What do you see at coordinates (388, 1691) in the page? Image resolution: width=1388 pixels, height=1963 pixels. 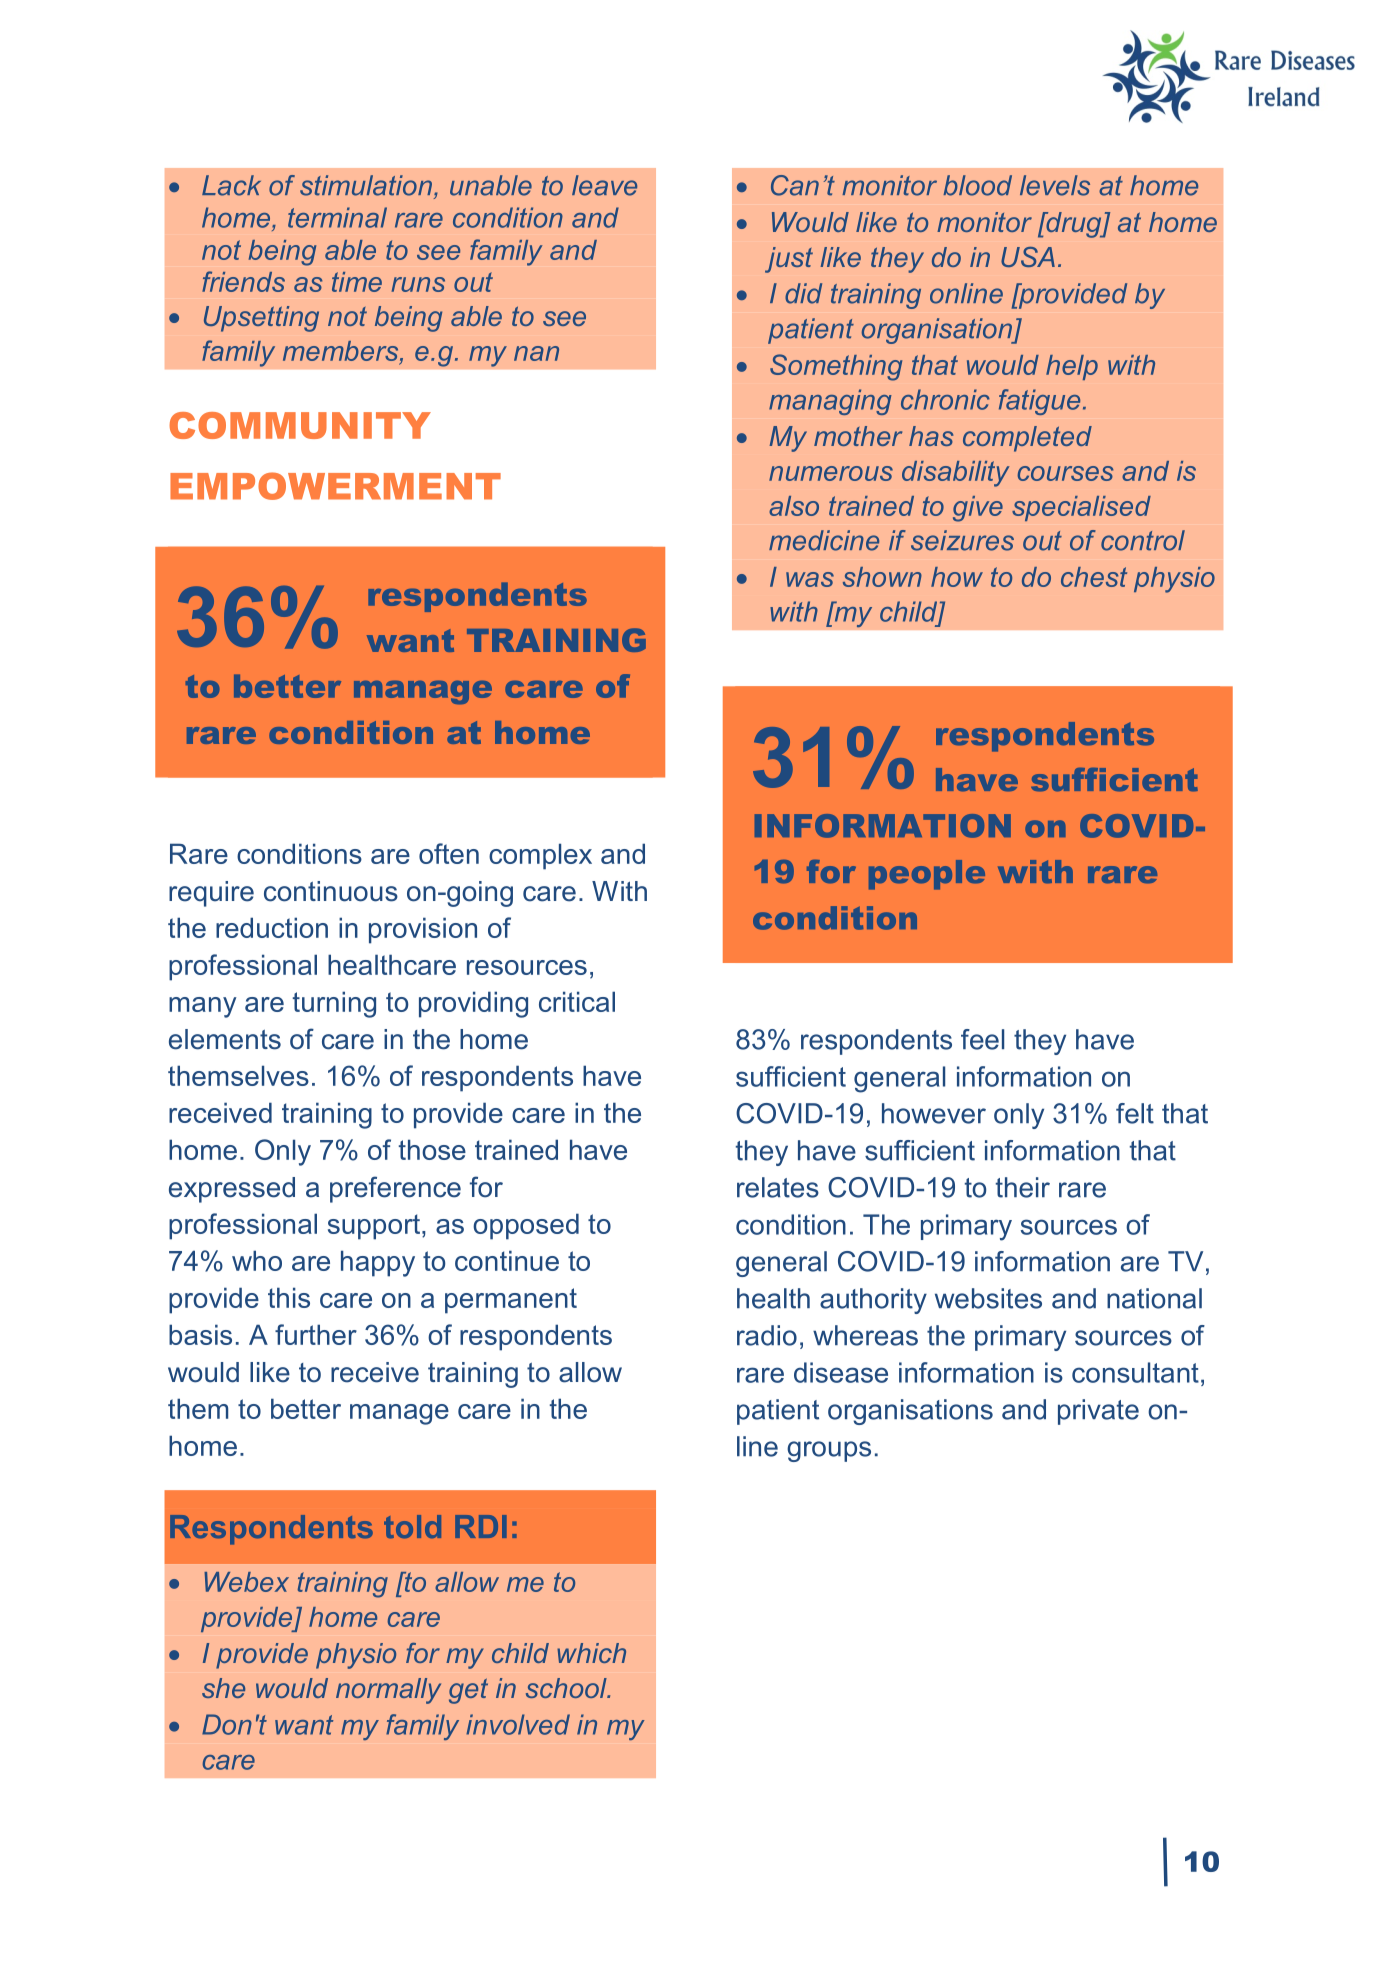 I see `normally` at bounding box center [388, 1691].
